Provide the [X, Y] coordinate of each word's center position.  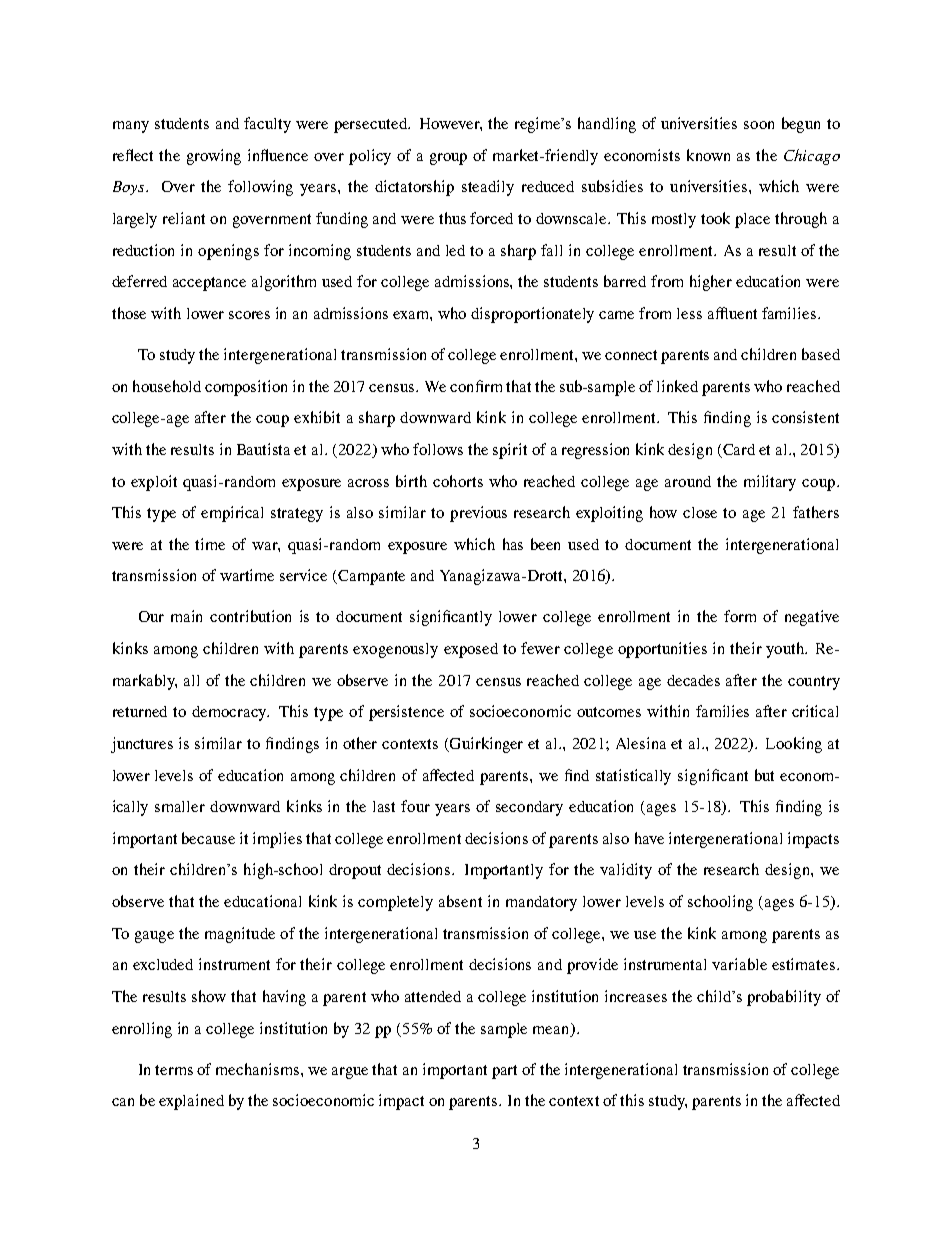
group [448, 159]
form [740, 616]
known [708, 155]
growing [214, 157]
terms [174, 1070]
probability [784, 998]
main [186, 616]
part [504, 1072]
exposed [471, 650]
